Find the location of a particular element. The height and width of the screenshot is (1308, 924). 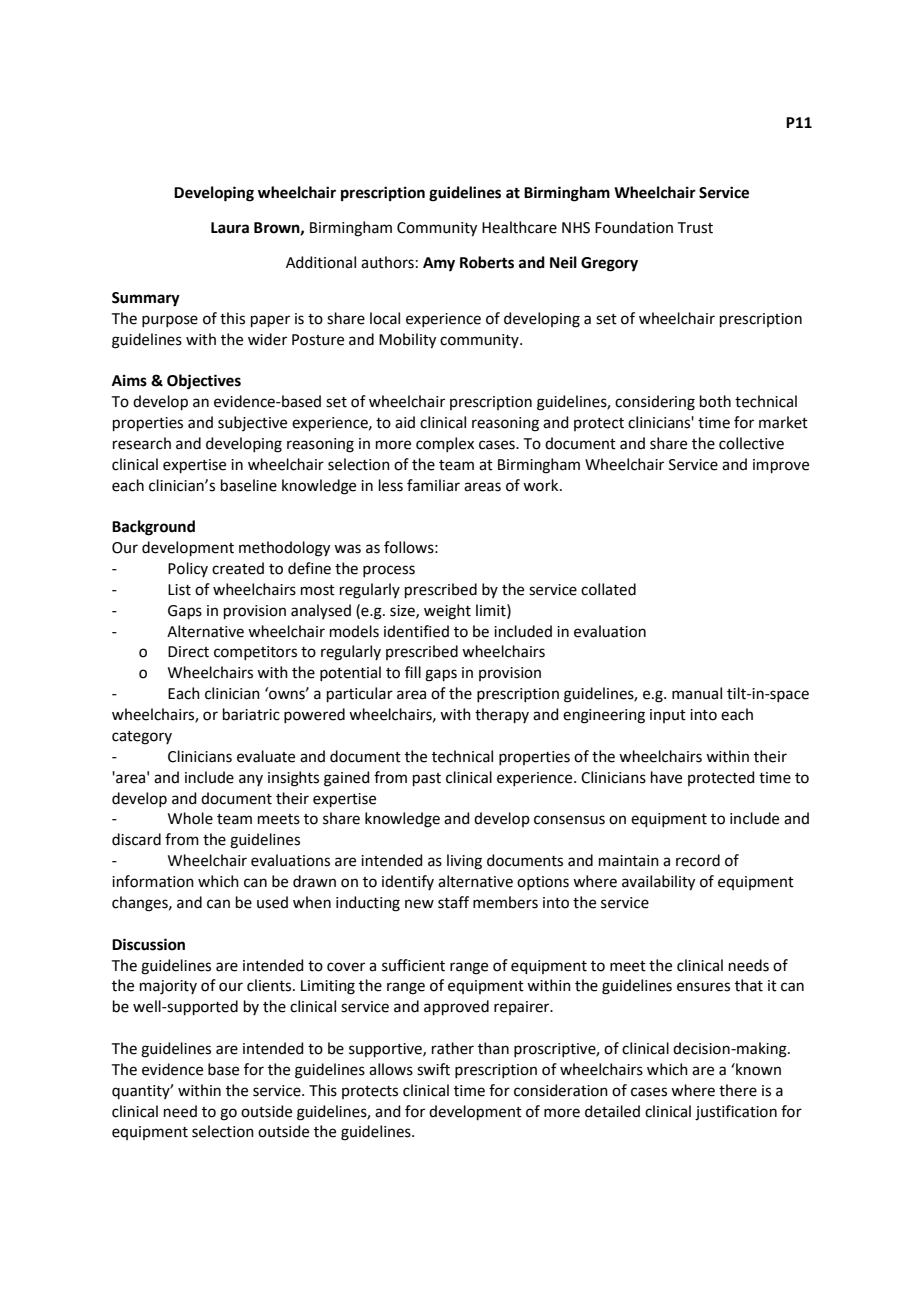

Amy is located at coordinates (439, 264).
